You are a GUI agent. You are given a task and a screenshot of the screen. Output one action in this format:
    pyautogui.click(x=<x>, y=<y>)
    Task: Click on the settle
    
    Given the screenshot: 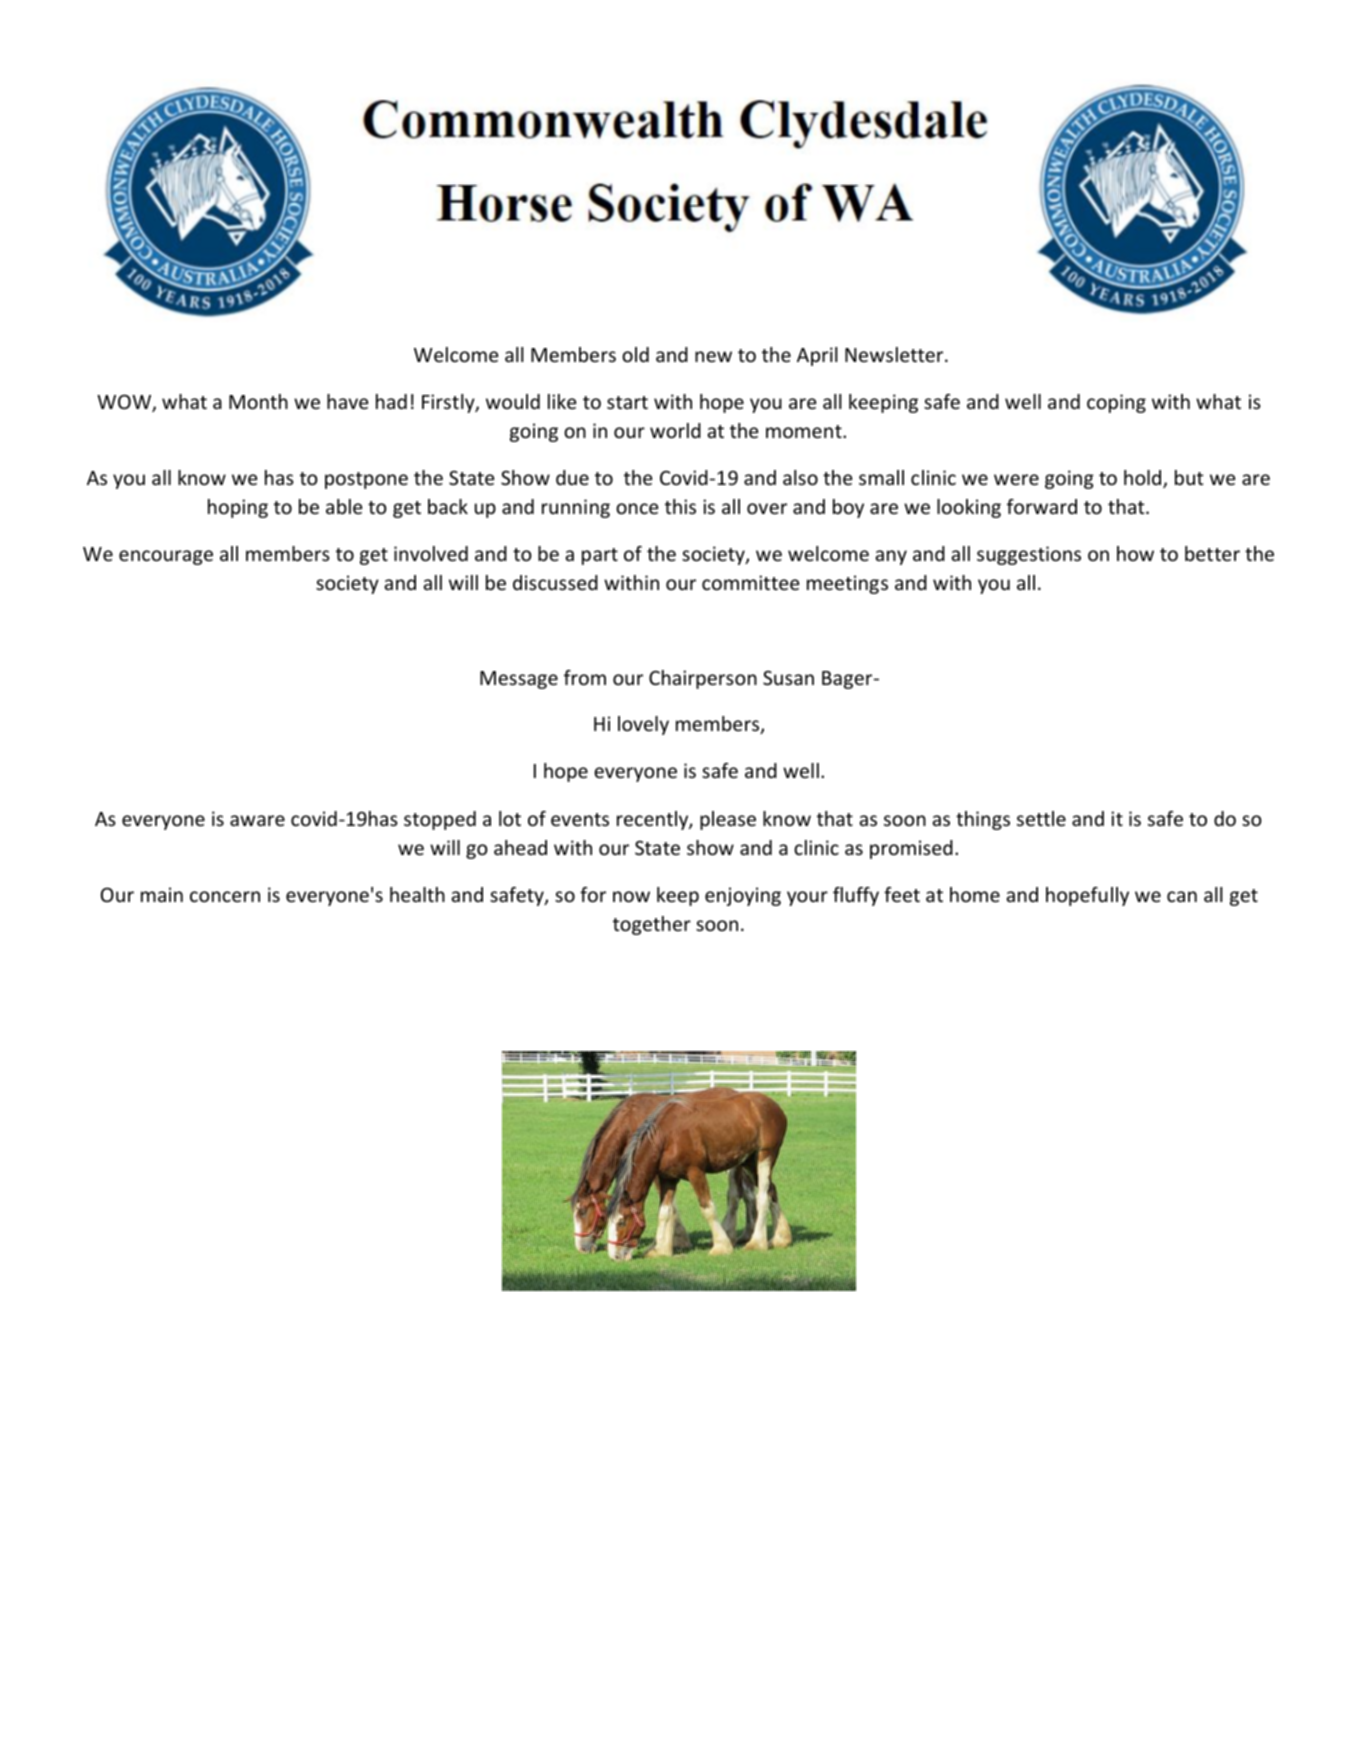 What is the action you would take?
    pyautogui.click(x=1041, y=818)
